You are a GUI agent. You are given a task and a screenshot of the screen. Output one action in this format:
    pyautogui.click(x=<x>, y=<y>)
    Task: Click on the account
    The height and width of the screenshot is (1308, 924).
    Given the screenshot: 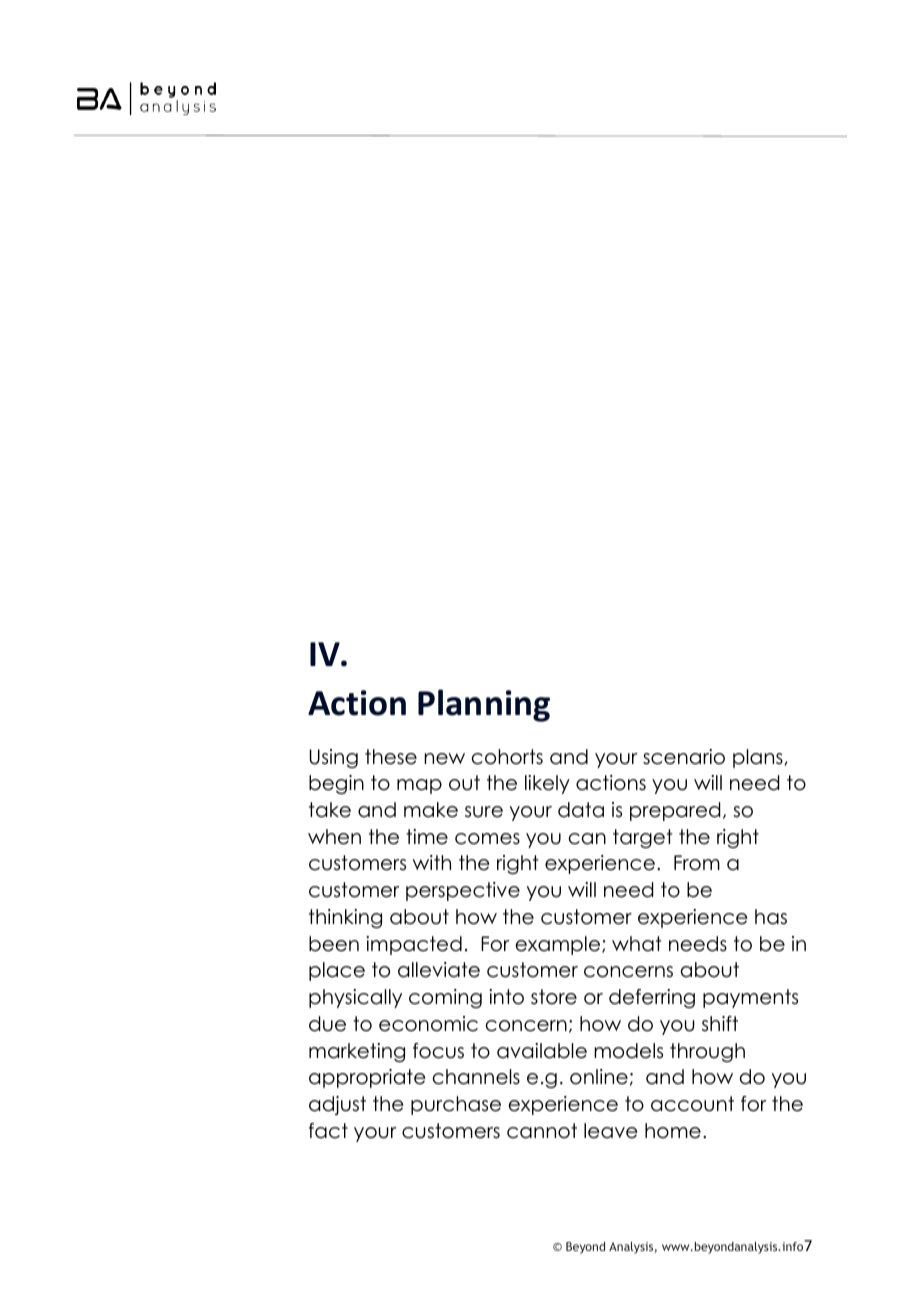 What is the action you would take?
    pyautogui.click(x=692, y=1104)
